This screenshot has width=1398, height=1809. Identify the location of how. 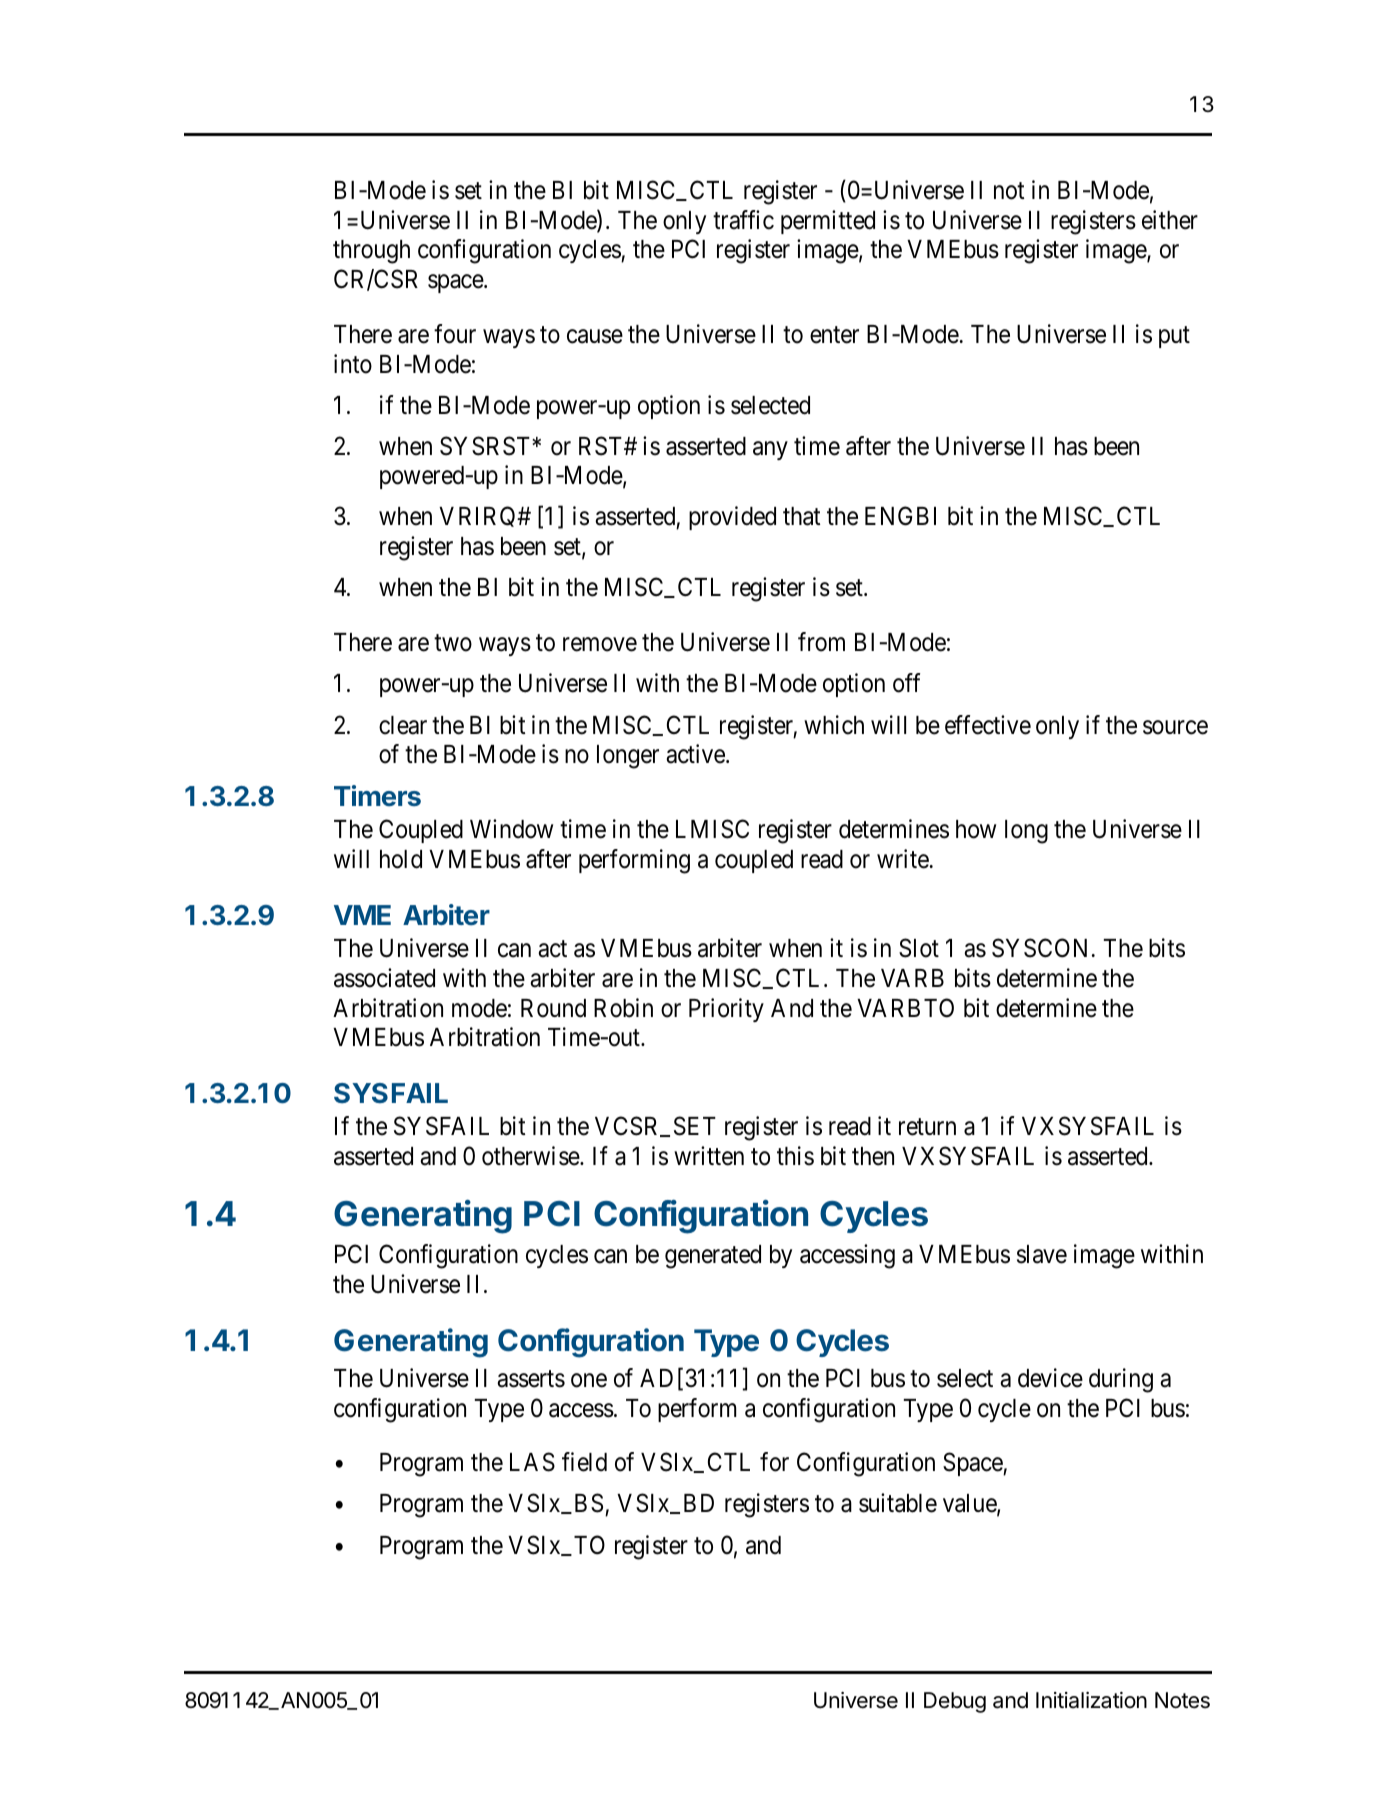
(976, 829).
